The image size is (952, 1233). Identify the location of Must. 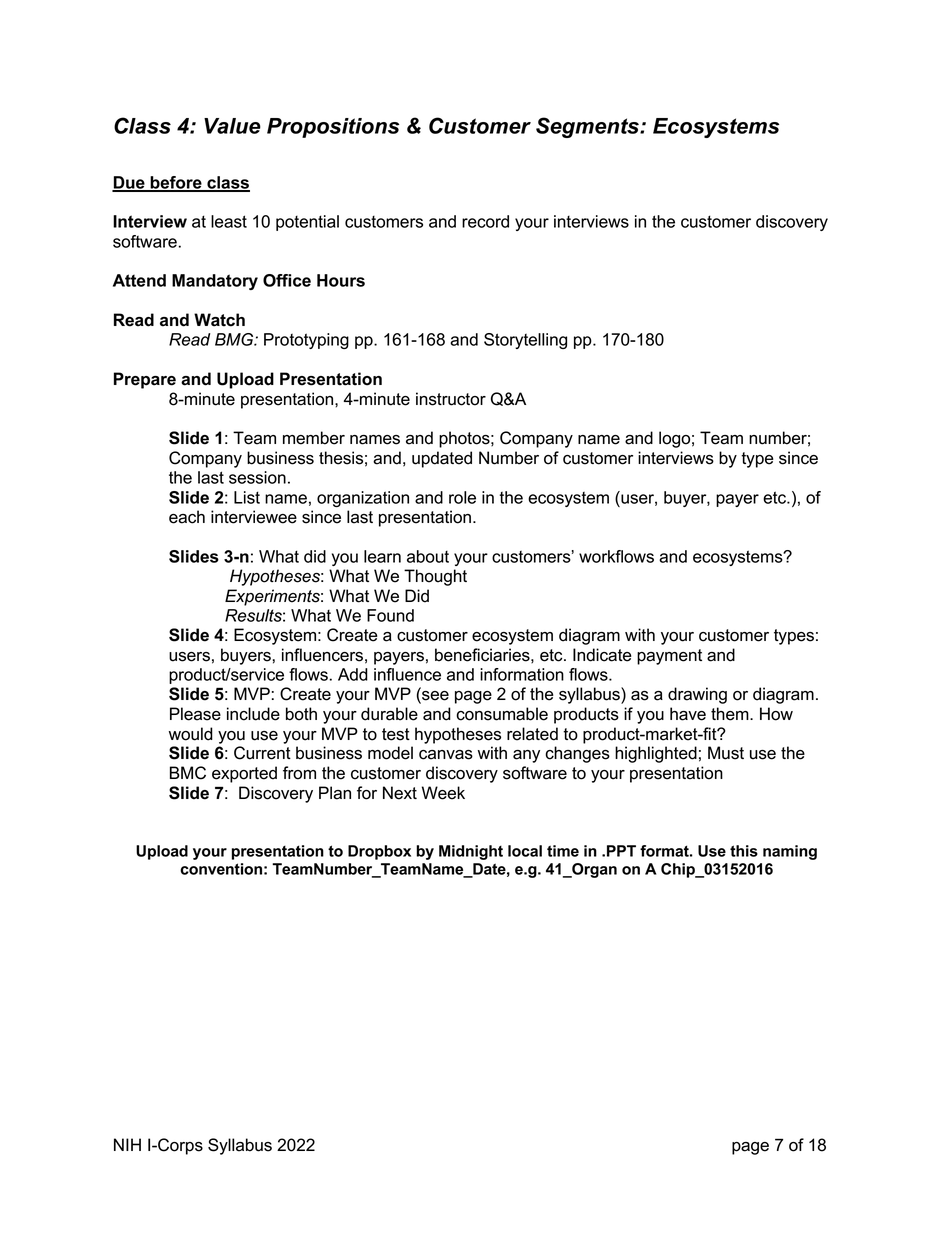
(726, 753).
